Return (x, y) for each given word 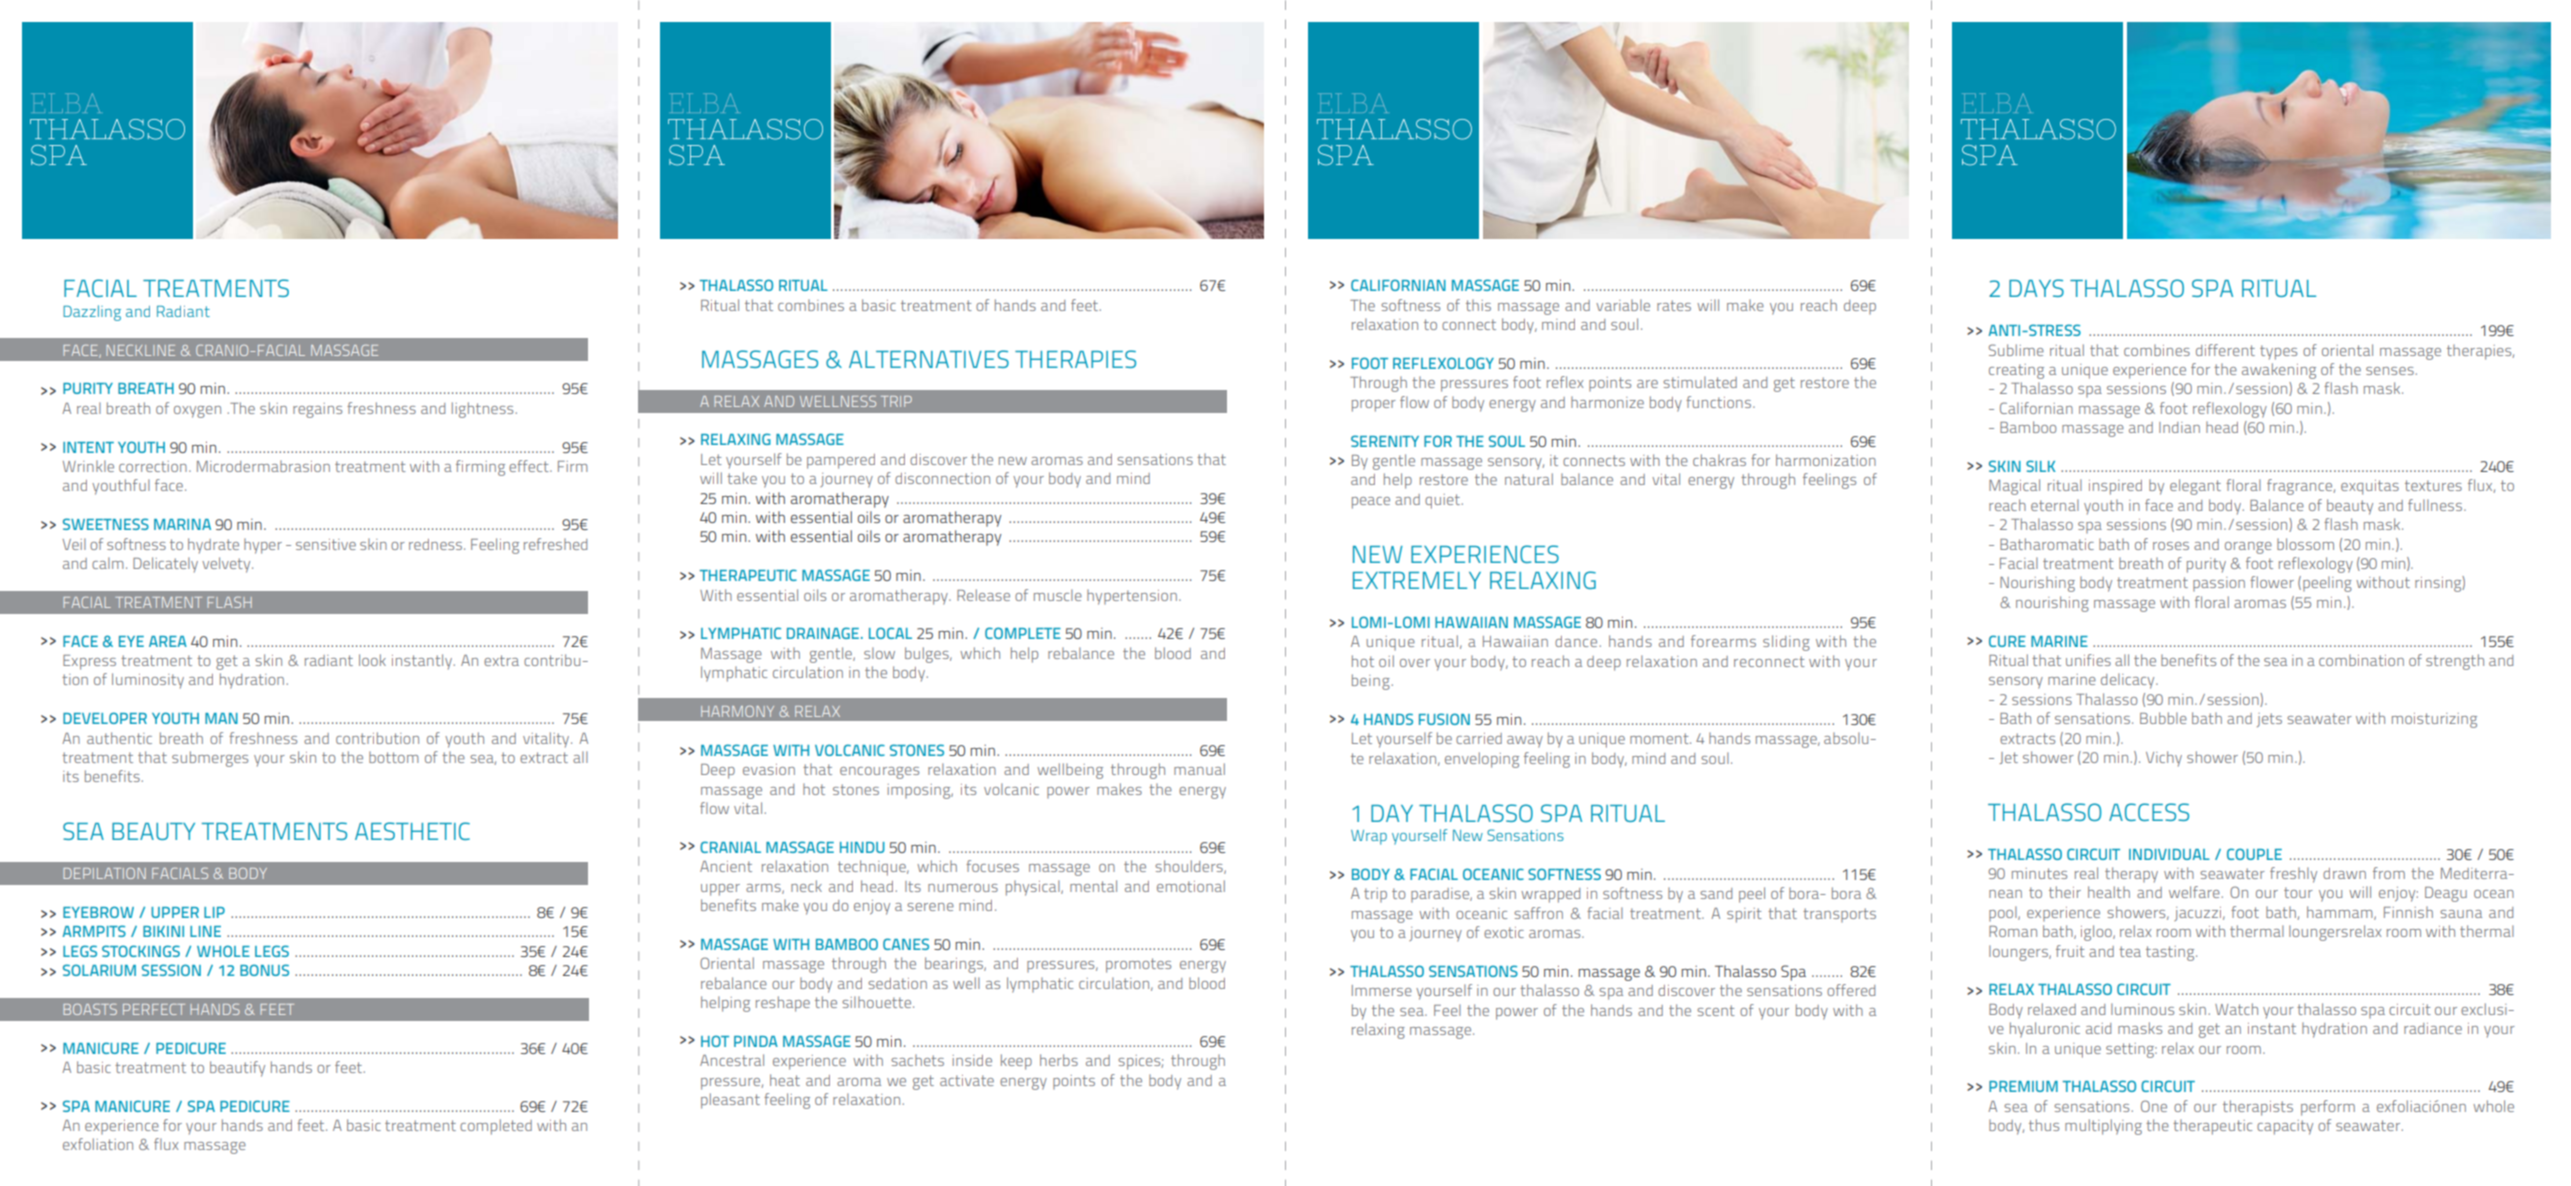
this (1478, 305)
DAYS (2036, 288)
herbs (1059, 1060)
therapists (2258, 1108)
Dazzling (92, 313)
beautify (237, 1069)
